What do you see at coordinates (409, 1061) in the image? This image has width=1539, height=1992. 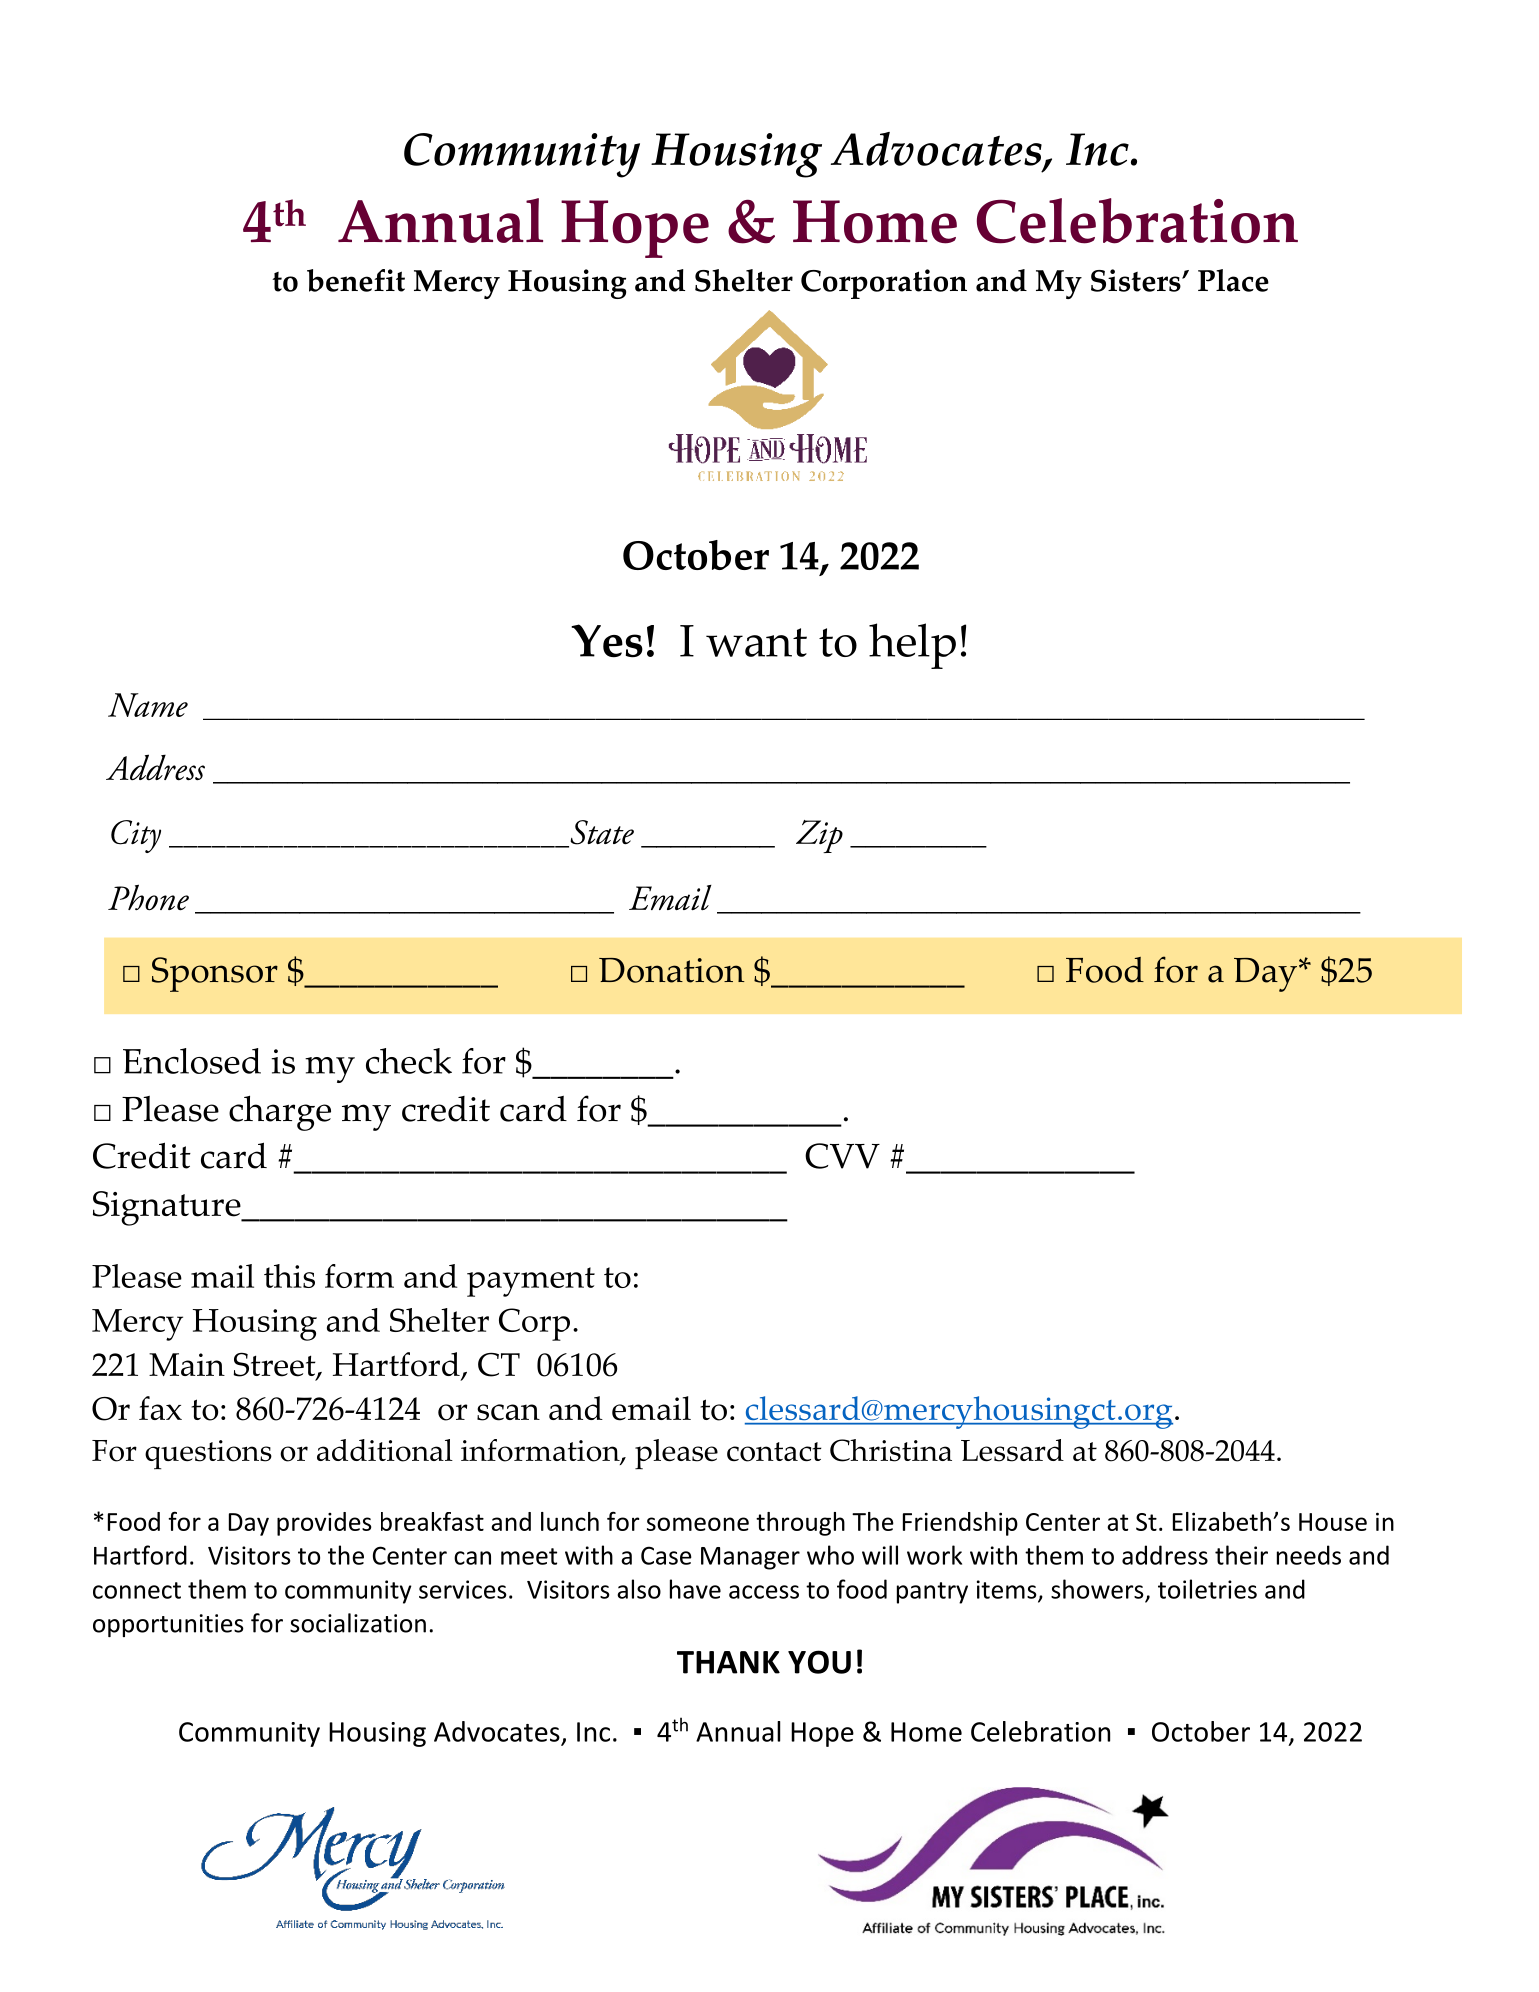 I see `check` at bounding box center [409, 1061].
